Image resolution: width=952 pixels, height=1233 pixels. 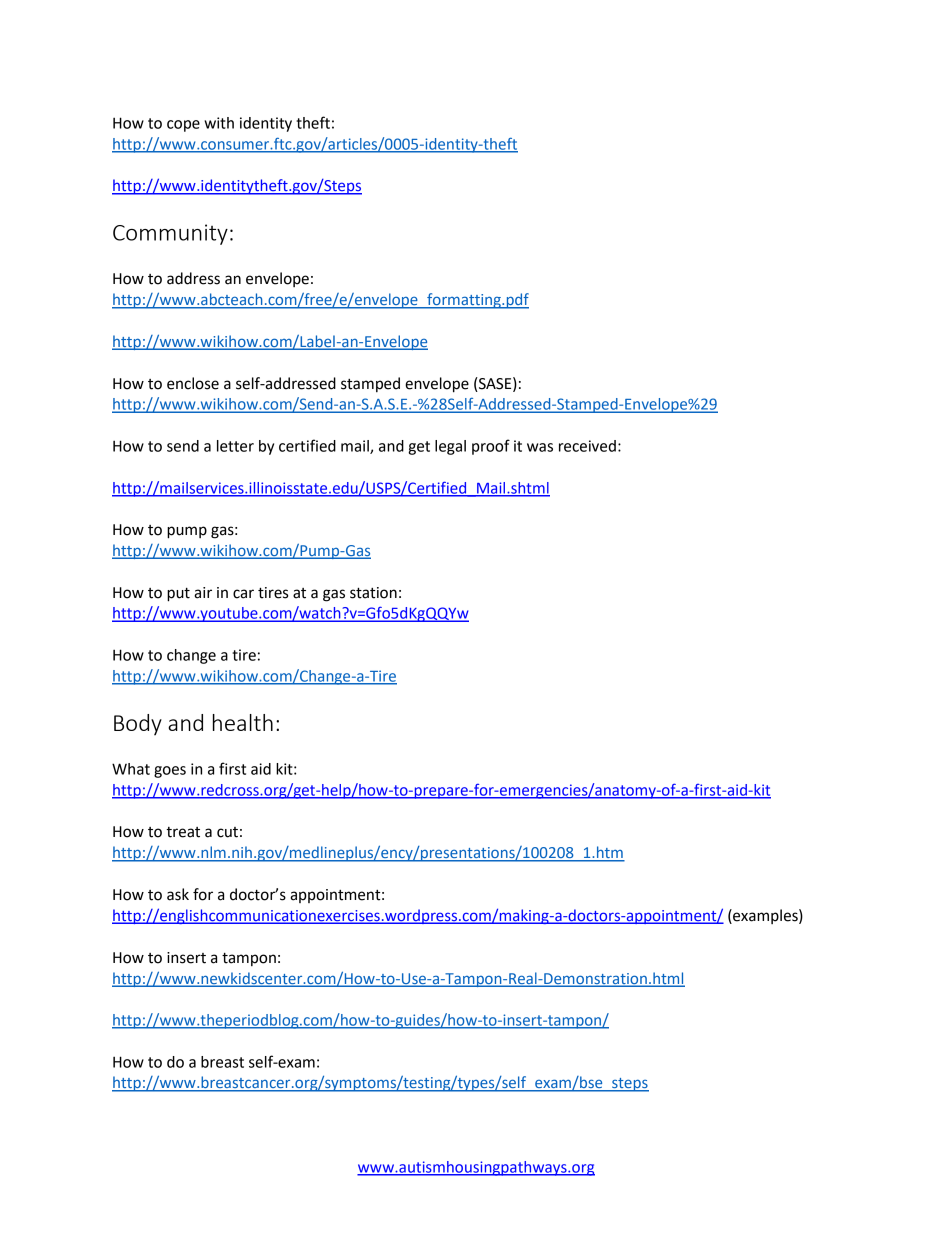 What do you see at coordinates (193, 383) in the screenshot?
I see `enclose` at bounding box center [193, 383].
